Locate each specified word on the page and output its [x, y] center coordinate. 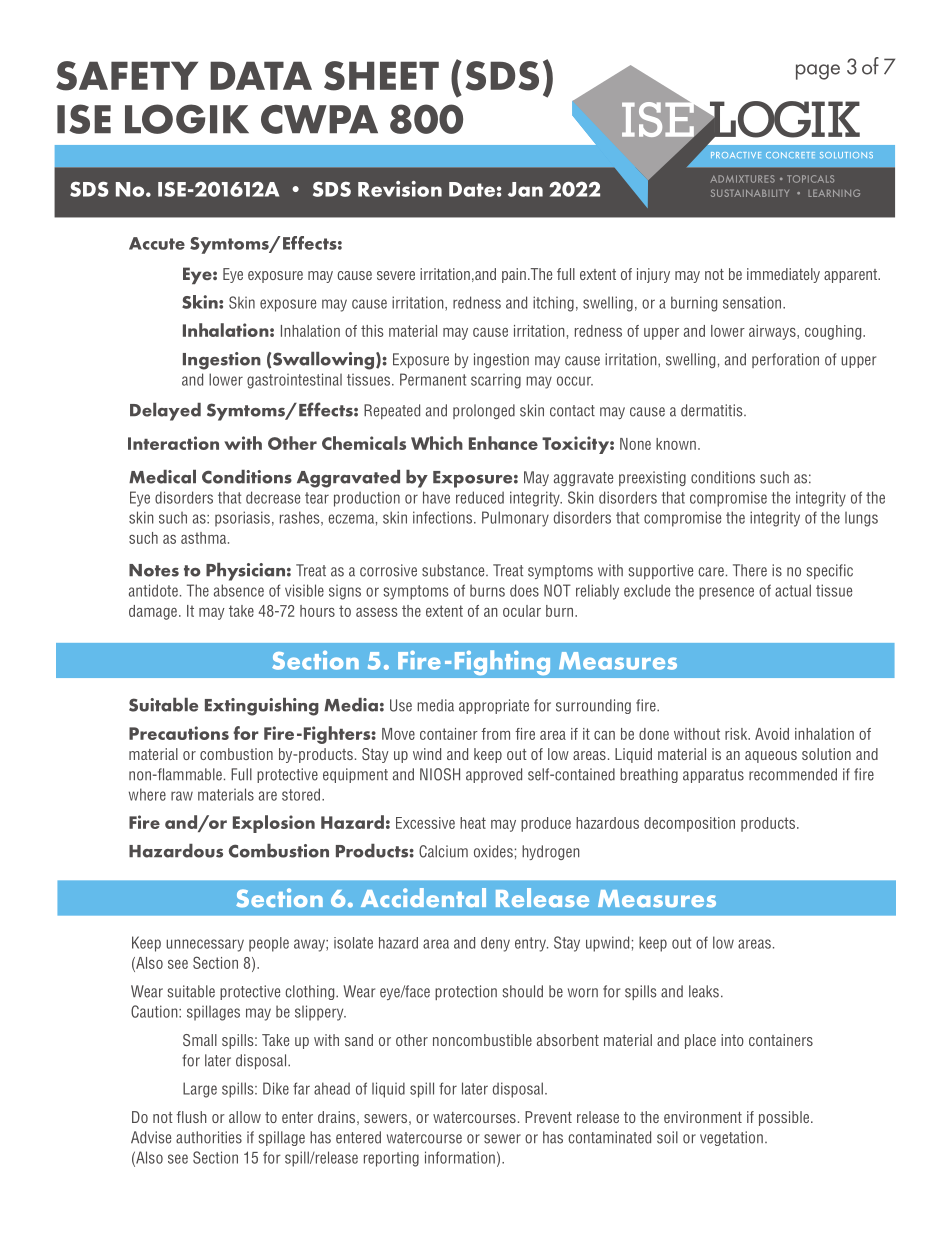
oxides [493, 851]
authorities [209, 1137]
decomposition [689, 824]
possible [785, 1118]
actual [793, 590]
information [460, 1157]
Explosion [274, 824]
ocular [522, 611]
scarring [496, 381]
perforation [785, 360]
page [818, 72]
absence [239, 590]
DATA [261, 75]
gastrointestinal [294, 381]
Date [472, 189]
